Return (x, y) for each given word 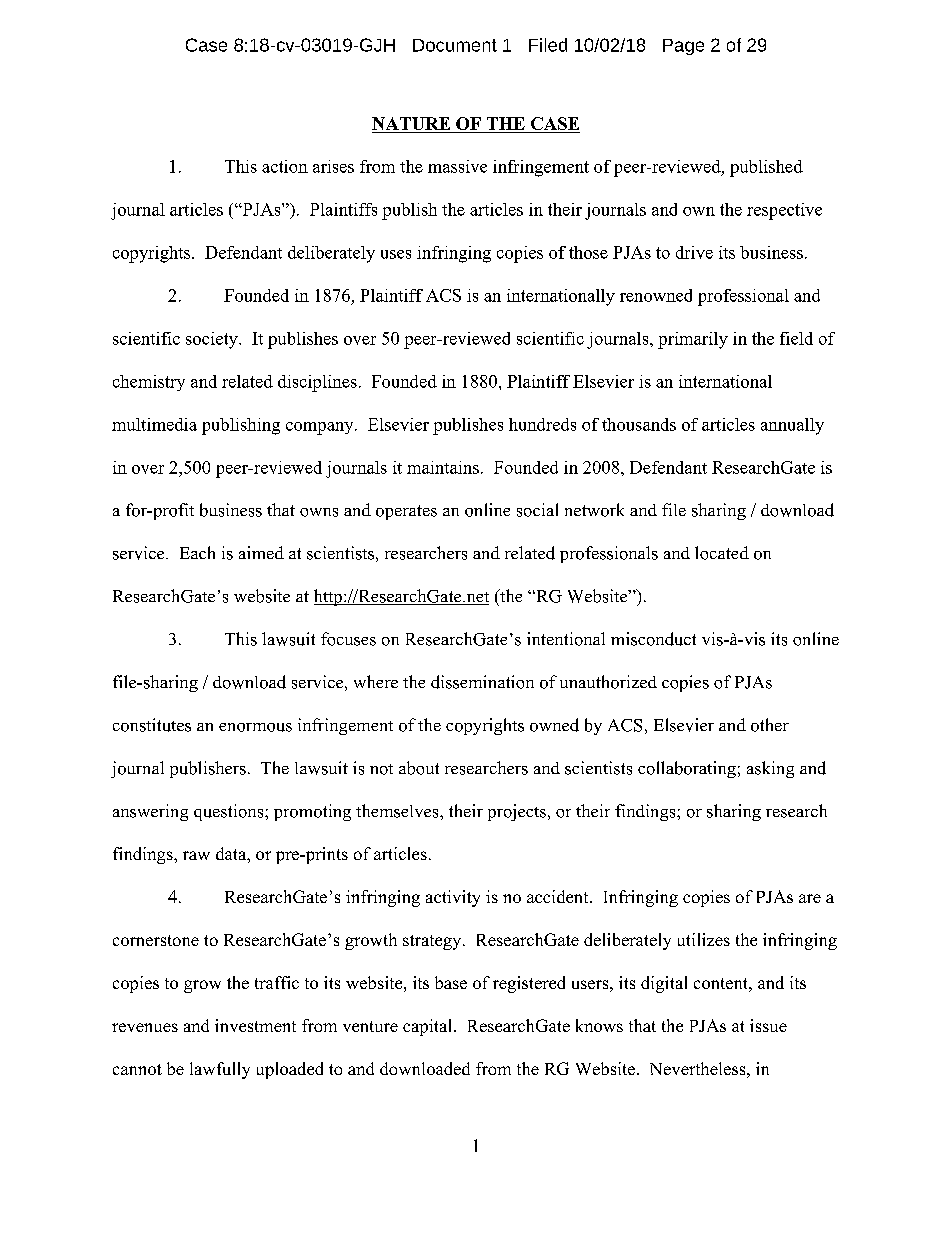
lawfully (220, 1070)
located (722, 553)
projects (517, 812)
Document (455, 45)
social (537, 510)
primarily (693, 340)
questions (230, 812)
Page (683, 47)
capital (429, 1027)
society (213, 340)
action (285, 166)
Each (197, 552)
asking (770, 769)
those (588, 252)
